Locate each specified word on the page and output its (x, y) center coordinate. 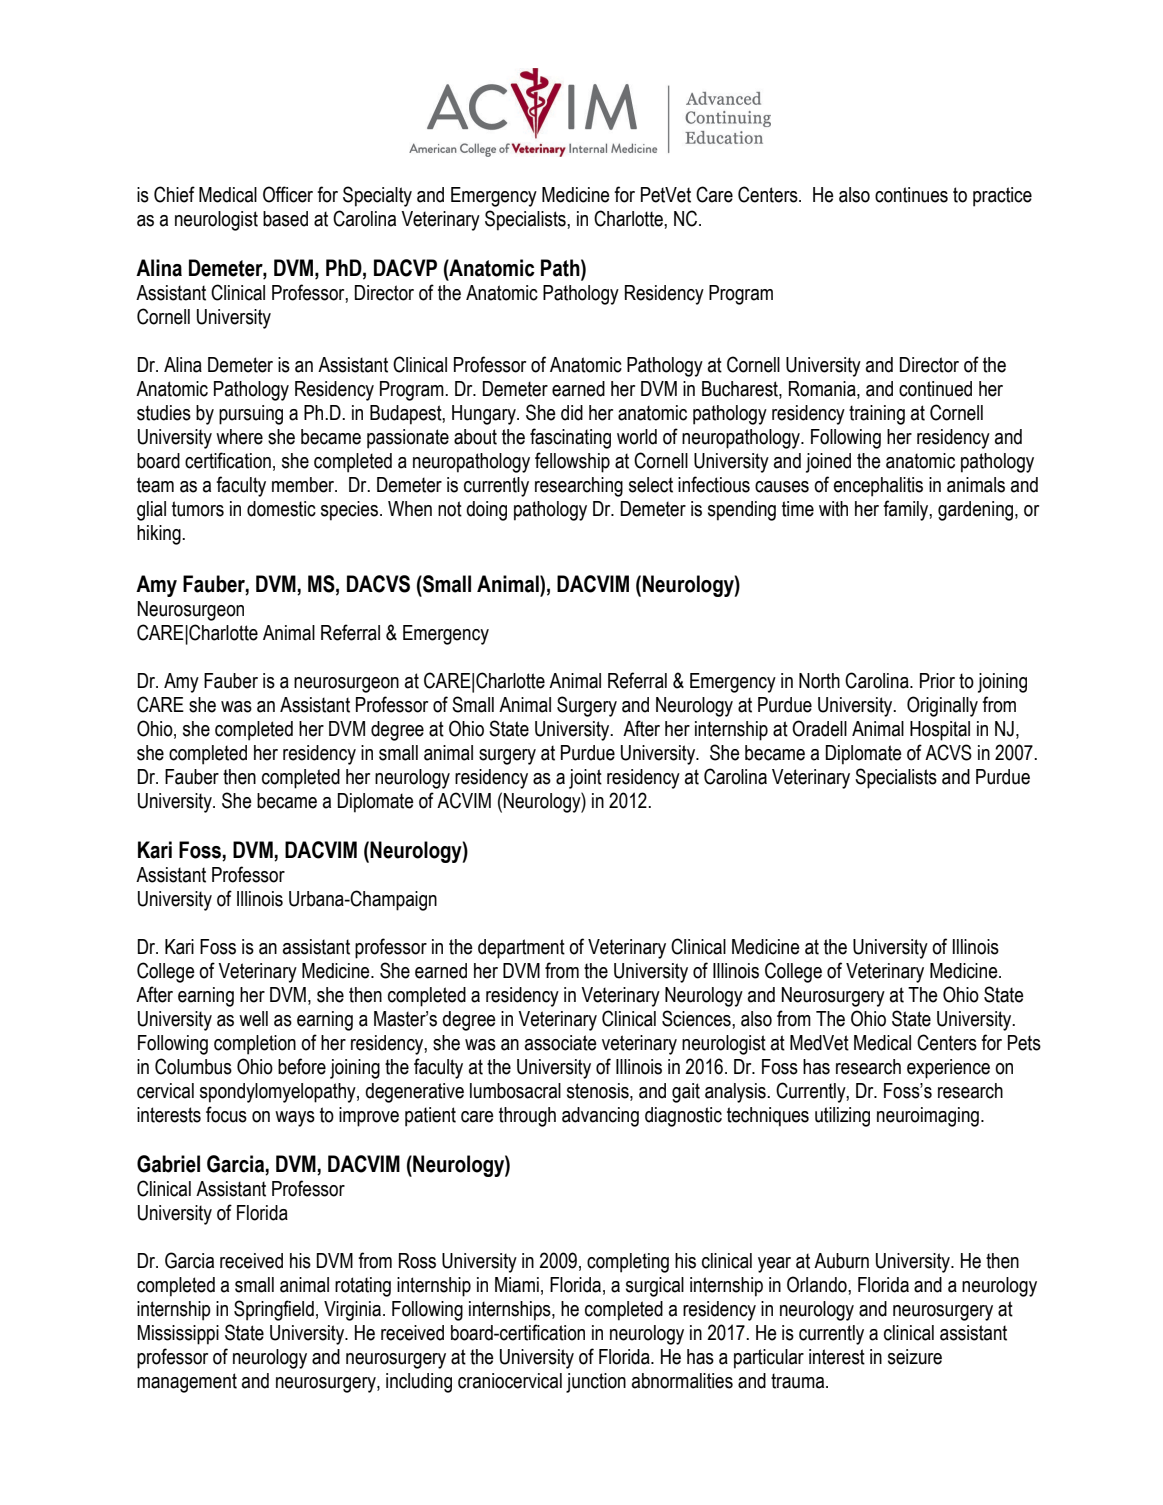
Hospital (940, 731)
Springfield (274, 1310)
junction (596, 1383)
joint (585, 779)
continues (911, 195)
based (285, 219)
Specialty (377, 196)
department (521, 949)
